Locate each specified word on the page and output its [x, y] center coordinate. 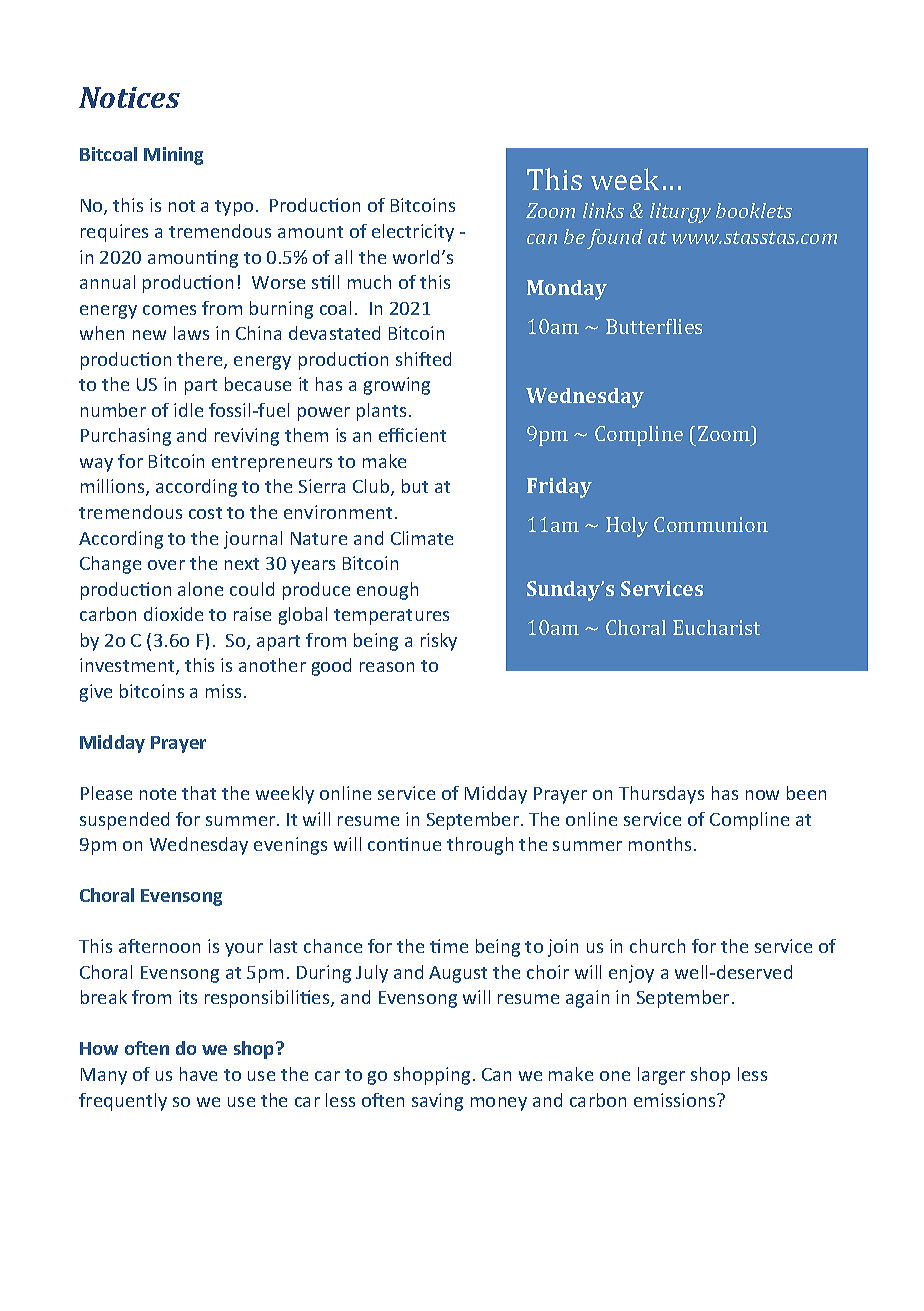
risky [439, 642]
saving [437, 1102]
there [201, 360]
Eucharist [716, 627]
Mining [173, 156]
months [662, 844]
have [198, 1074]
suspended [124, 821]
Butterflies [654, 326]
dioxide [173, 614]
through [480, 846]
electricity [413, 233]
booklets [754, 210]
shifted [423, 359]
